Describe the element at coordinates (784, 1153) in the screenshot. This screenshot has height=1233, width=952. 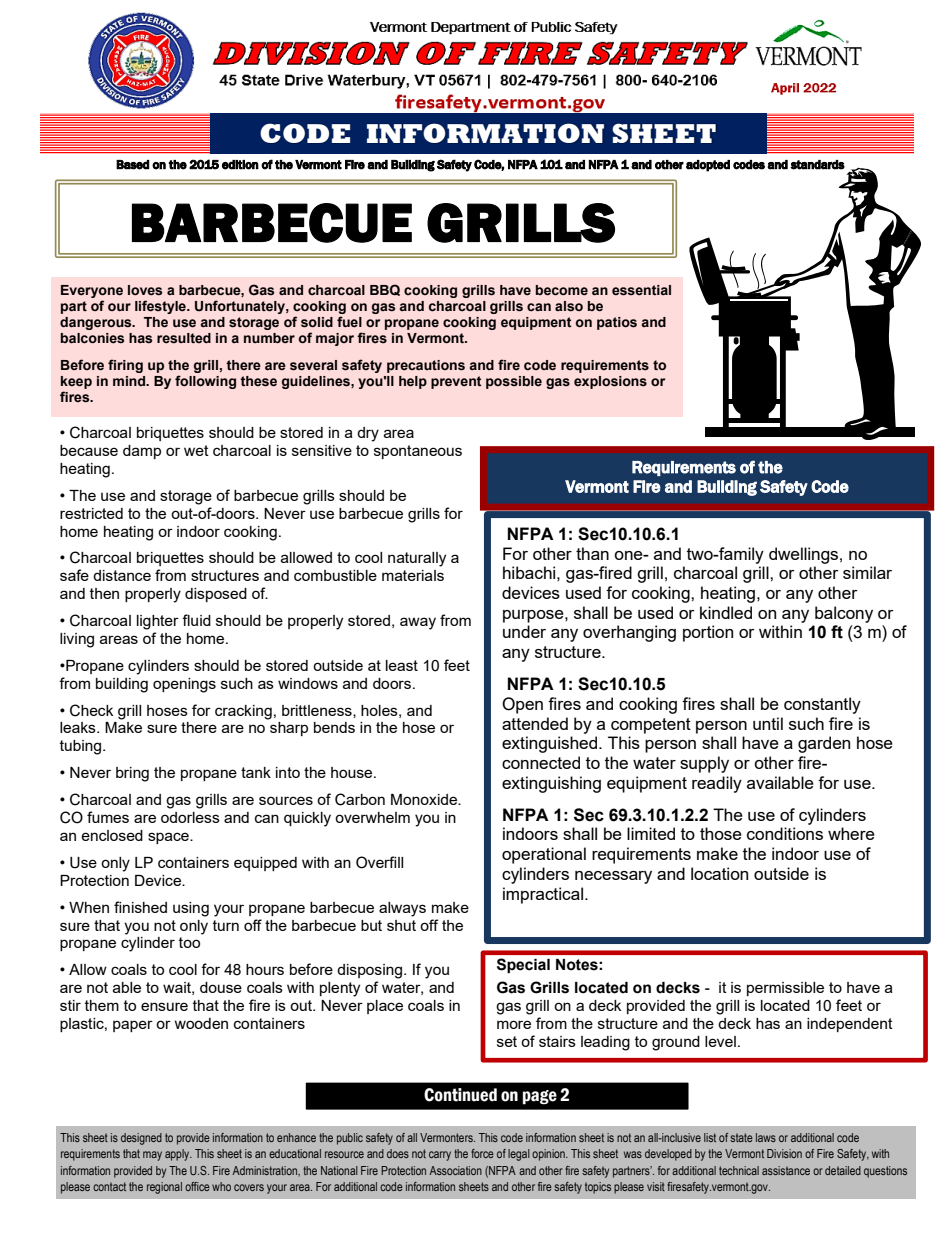
I see `Division` at that location.
